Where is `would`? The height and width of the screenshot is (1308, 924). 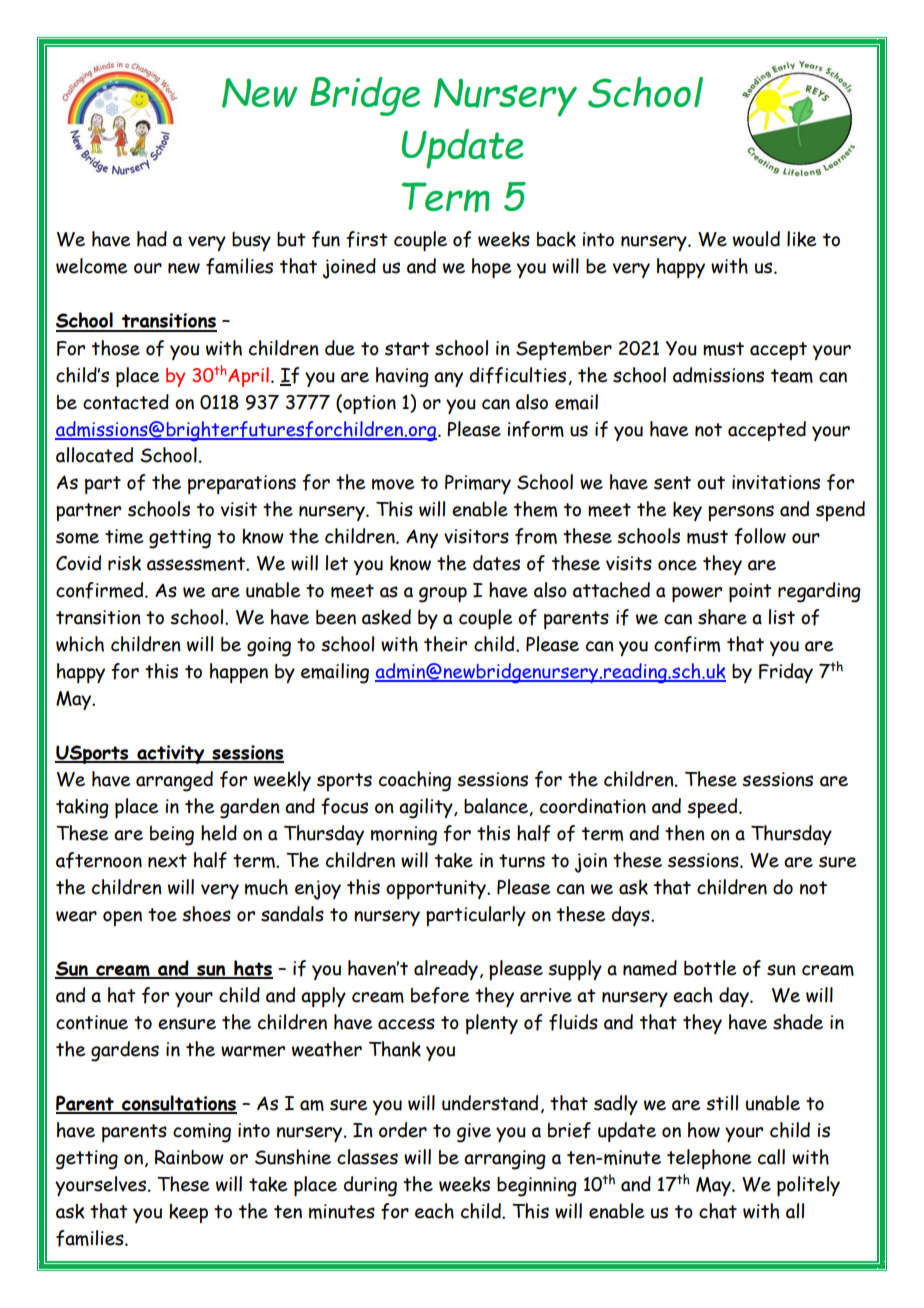
would is located at coordinates (756, 239).
